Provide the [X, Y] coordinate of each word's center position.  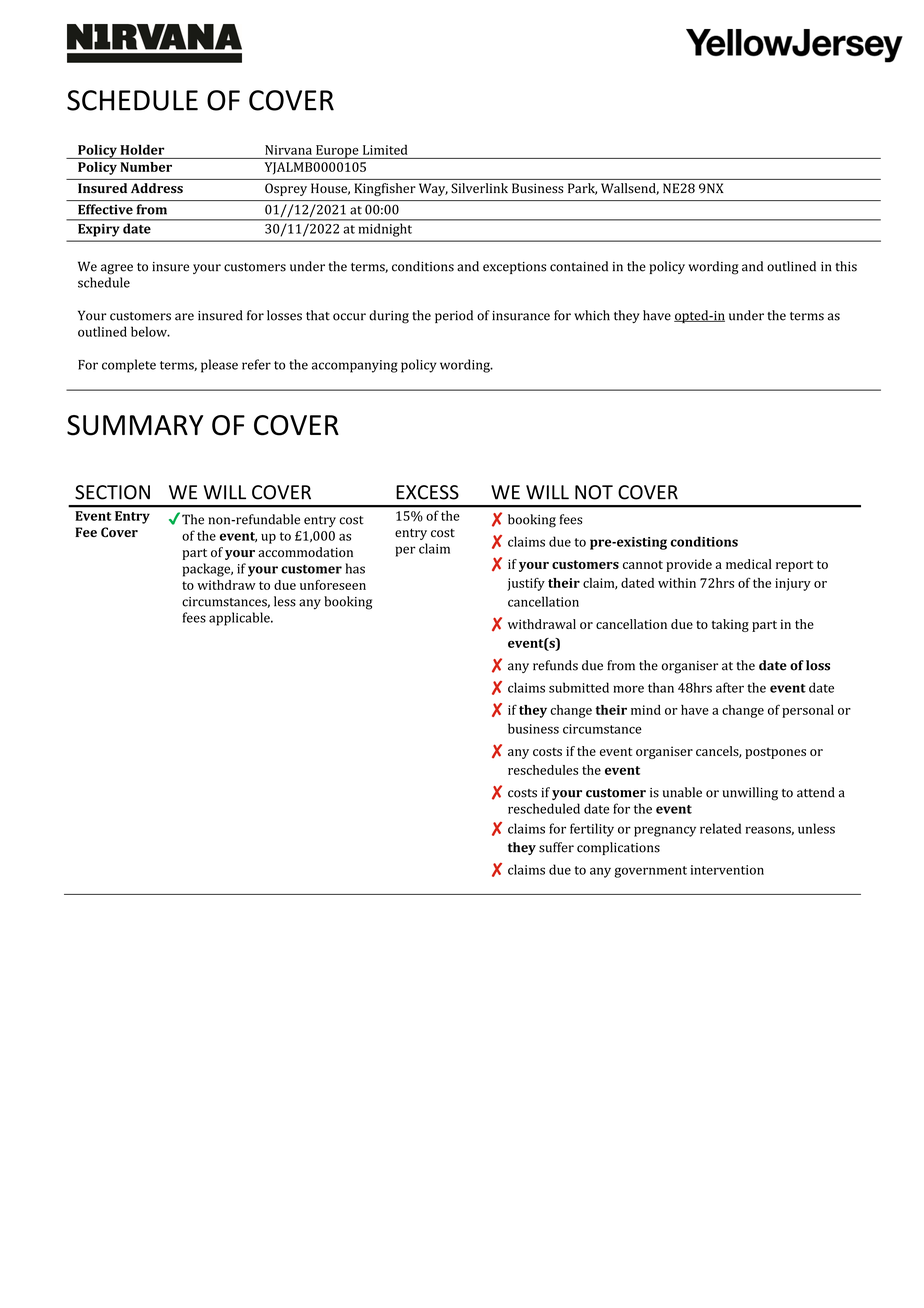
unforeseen [333, 585]
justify [526, 584]
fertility [592, 830]
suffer [556, 847]
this [846, 266]
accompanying [355, 366]
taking [730, 625]
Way [433, 189]
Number [146, 167]
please [219, 366]
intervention [727, 870]
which [592, 315]
